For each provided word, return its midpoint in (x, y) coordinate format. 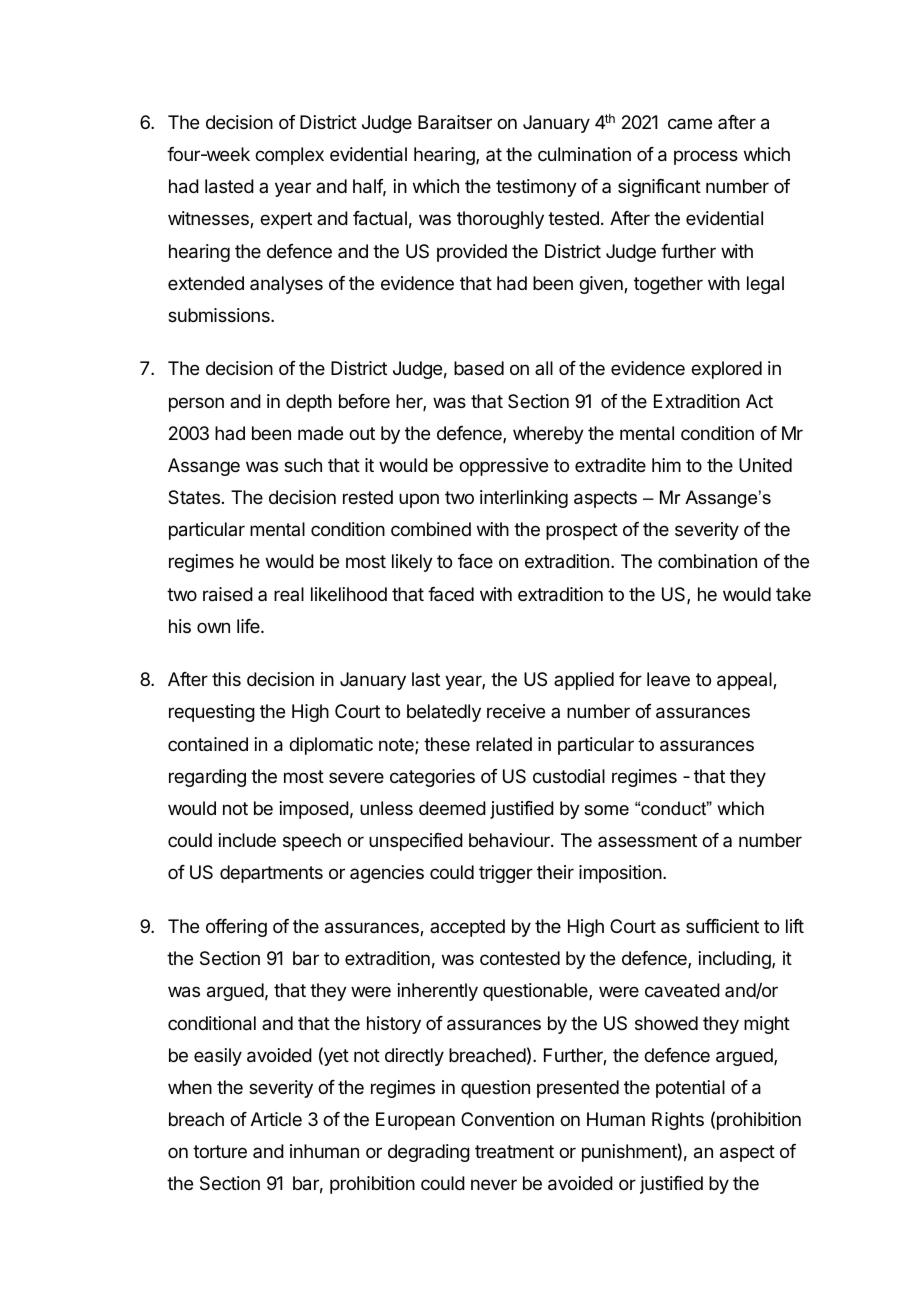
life (249, 626)
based (479, 368)
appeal (745, 681)
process (706, 157)
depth (309, 403)
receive (516, 711)
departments (271, 874)
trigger (506, 874)
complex (289, 156)
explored (726, 370)
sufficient (722, 926)
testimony (536, 188)
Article (276, 1119)
